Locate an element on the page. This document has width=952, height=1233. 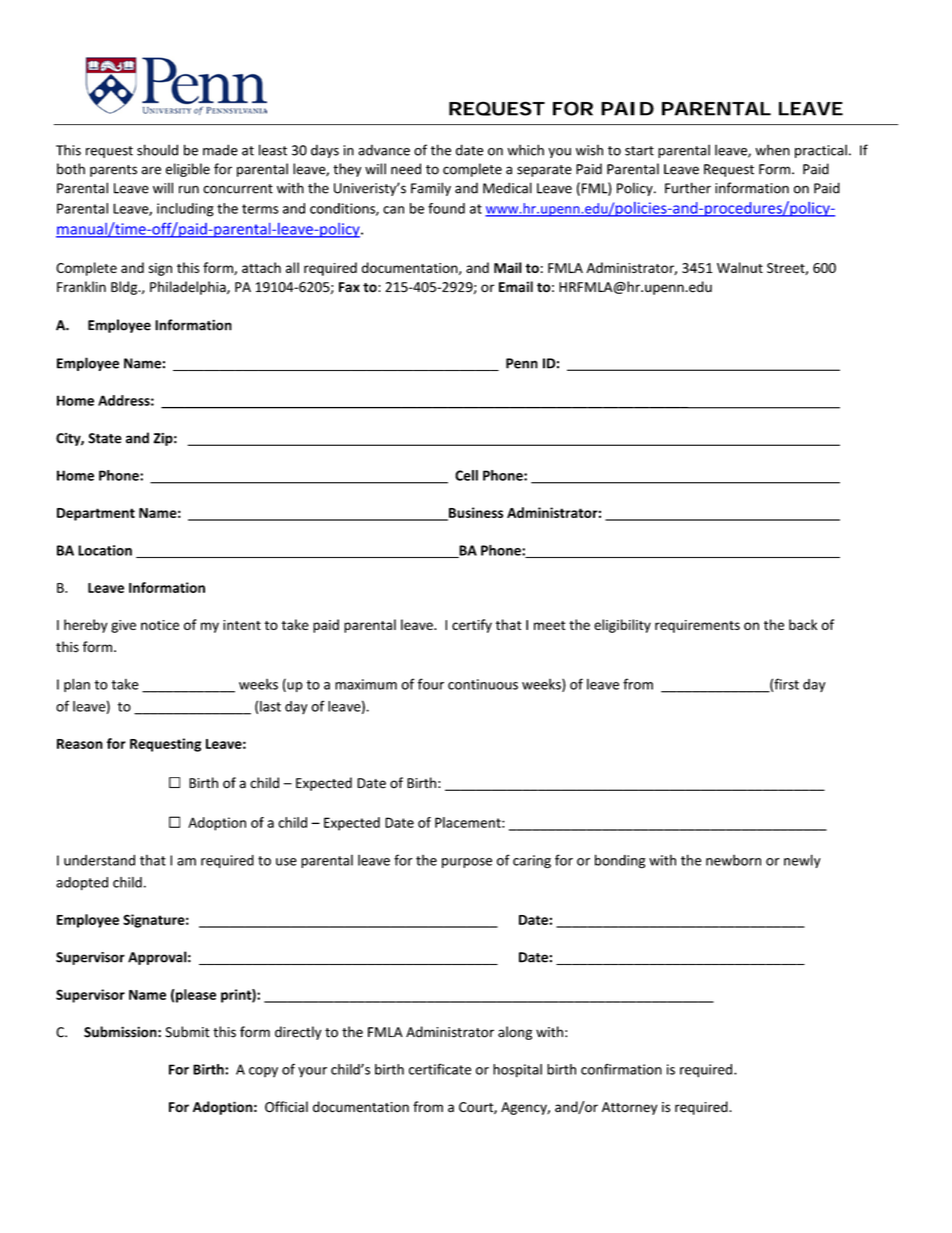
certificate is located at coordinates (440, 1069).
